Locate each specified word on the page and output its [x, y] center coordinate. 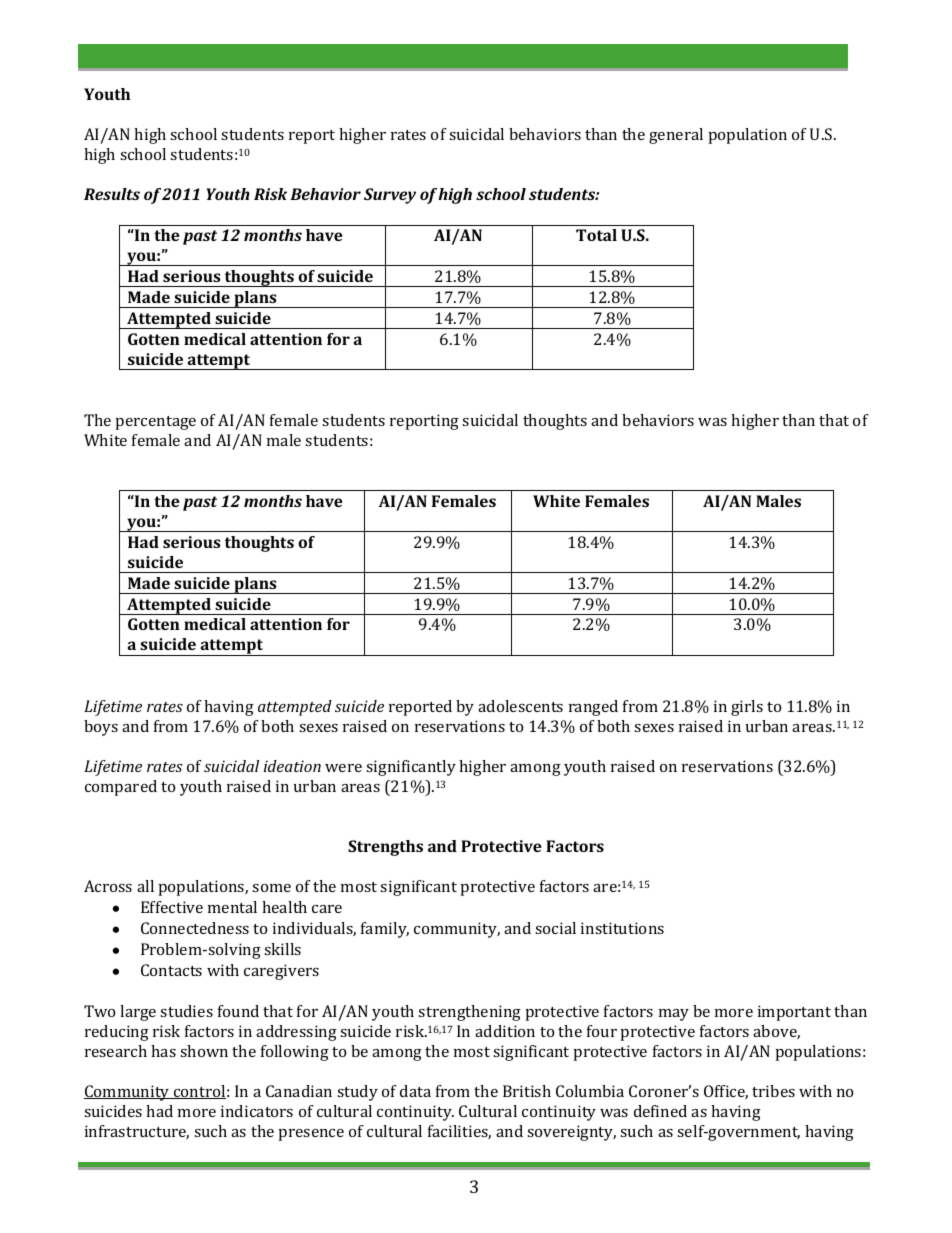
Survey [390, 196]
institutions [622, 928]
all [145, 886]
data [415, 1091]
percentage [156, 423]
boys [101, 728]
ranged [593, 708]
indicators [257, 1111]
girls [747, 708]
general [676, 136]
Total [596, 235]
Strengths [385, 848]
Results [112, 194]
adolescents [520, 706]
